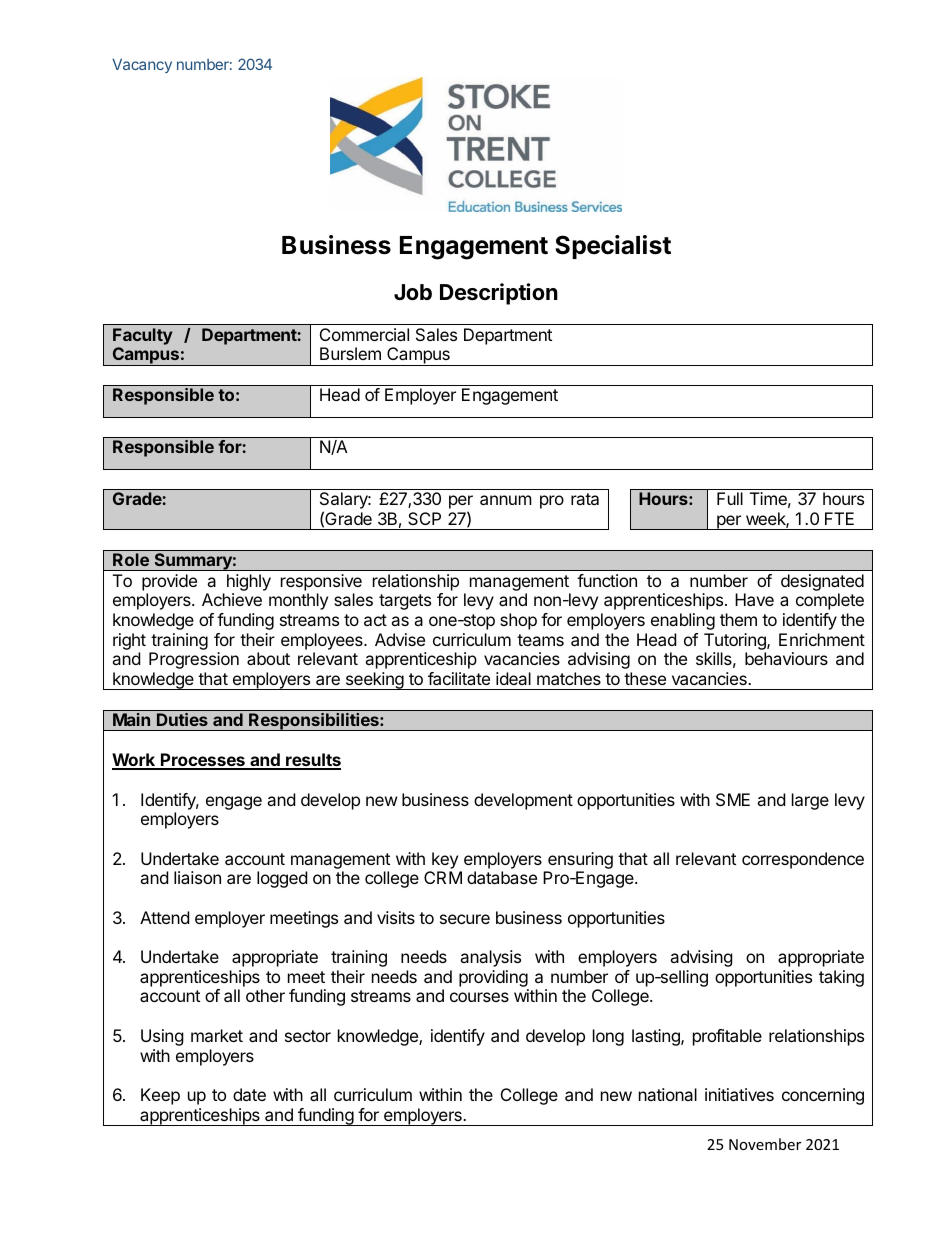 The height and width of the page is (1233, 952). Describe the element at coordinates (249, 1094) in the page. I see `date` at that location.
